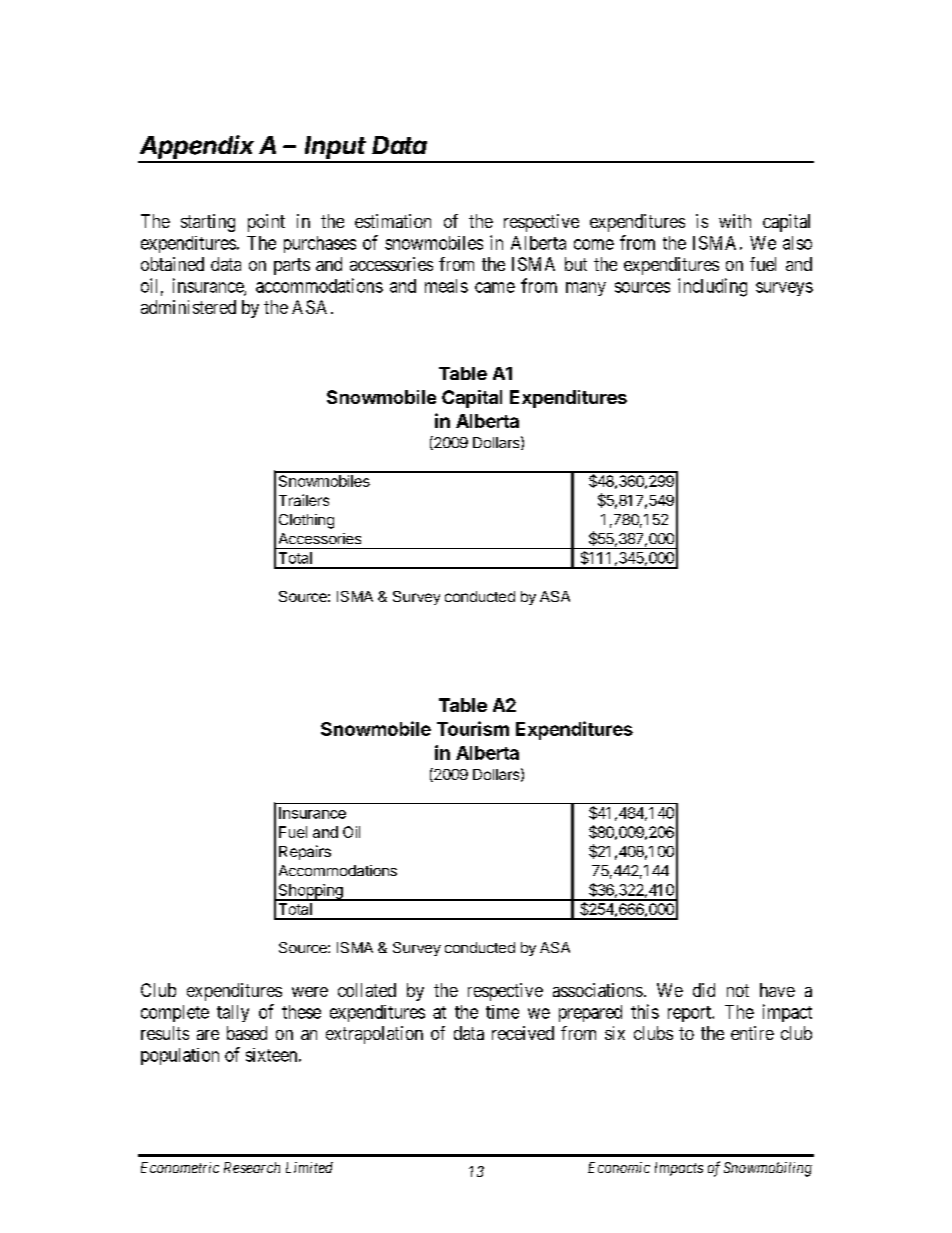  I want to click on Research, so click(252, 1167).
